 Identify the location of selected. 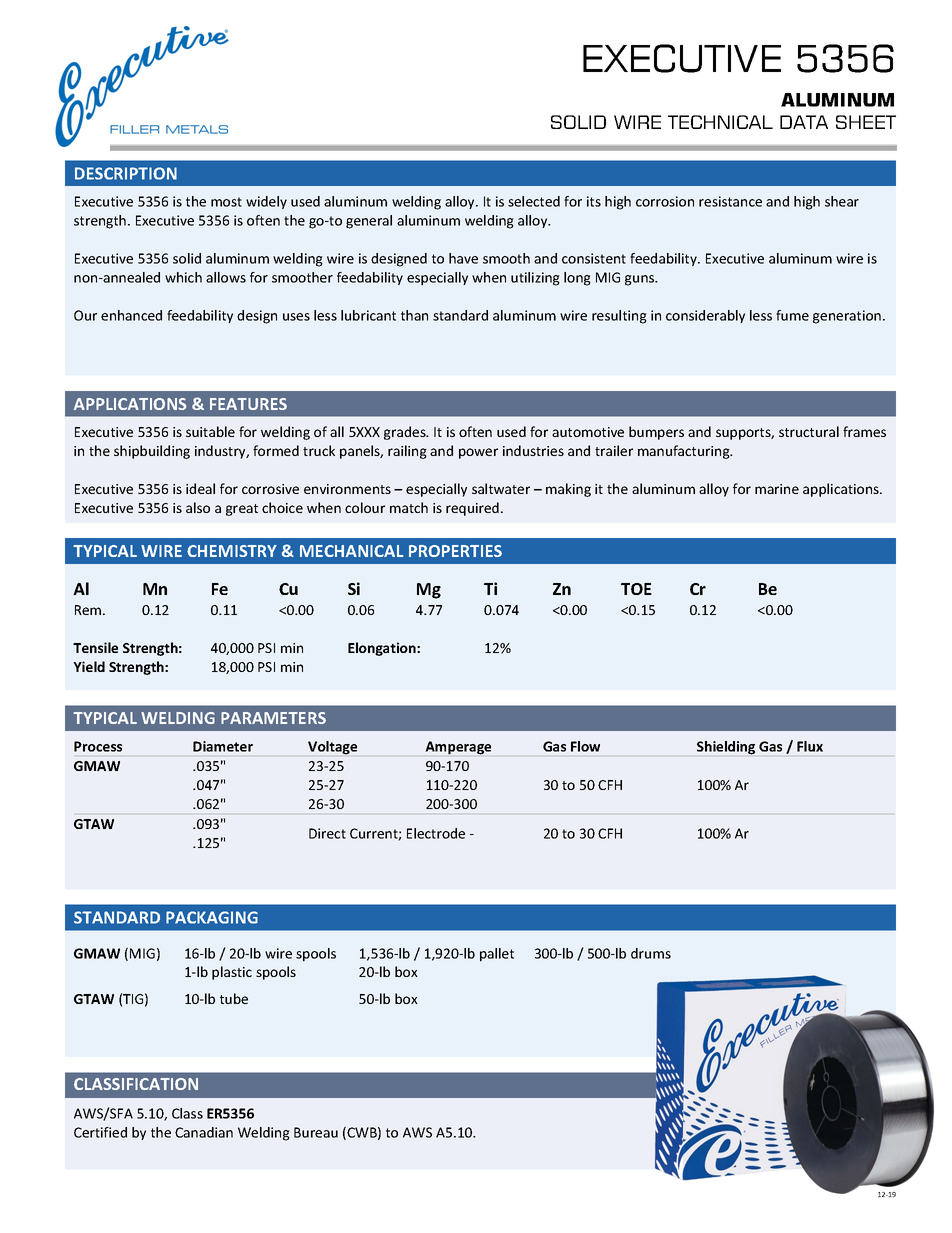
(534, 201).
